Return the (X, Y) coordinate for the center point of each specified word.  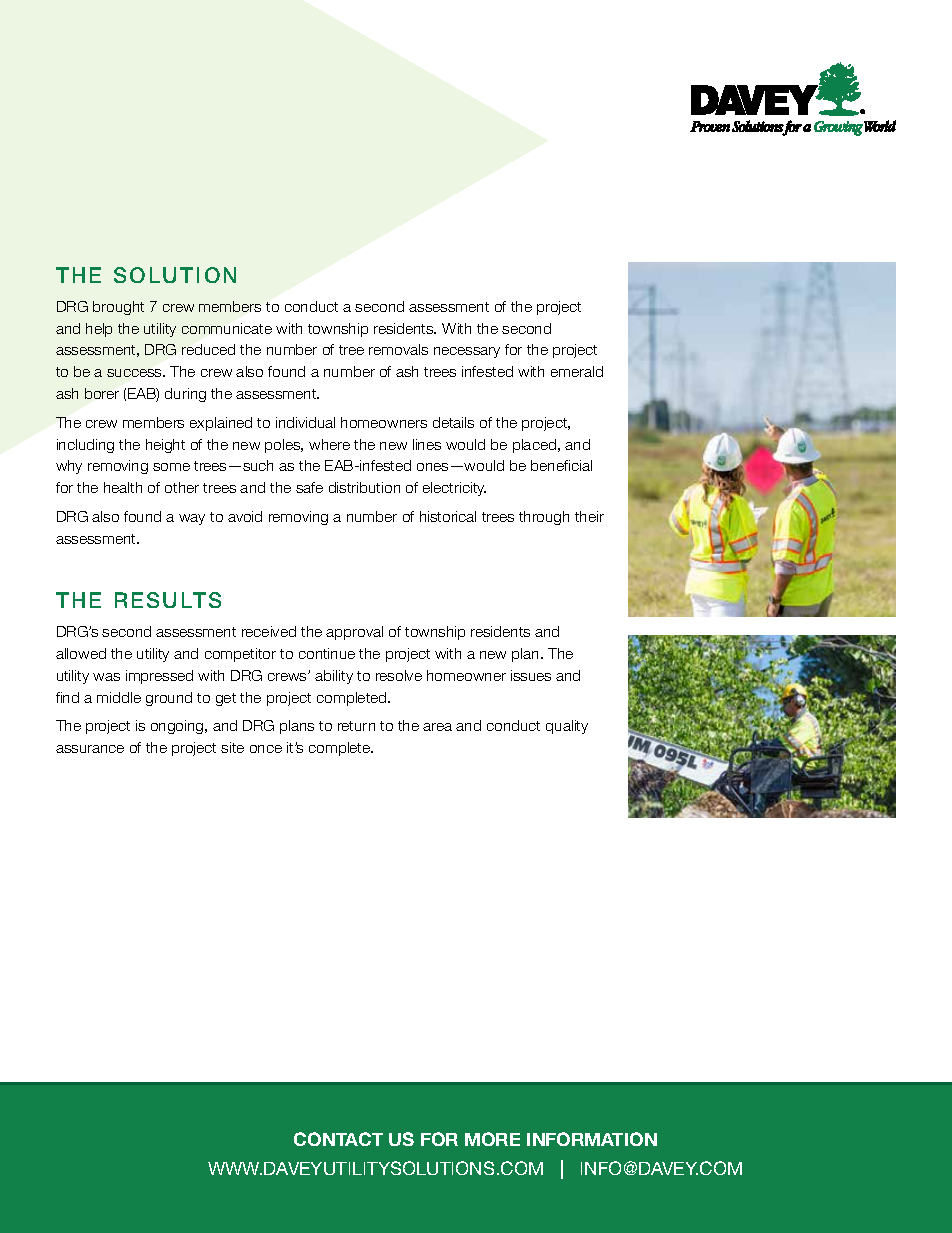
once (266, 749)
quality (567, 727)
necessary (467, 352)
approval (354, 633)
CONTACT (338, 1139)
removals (398, 349)
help (99, 330)
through (544, 518)
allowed (81, 653)
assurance (90, 749)
